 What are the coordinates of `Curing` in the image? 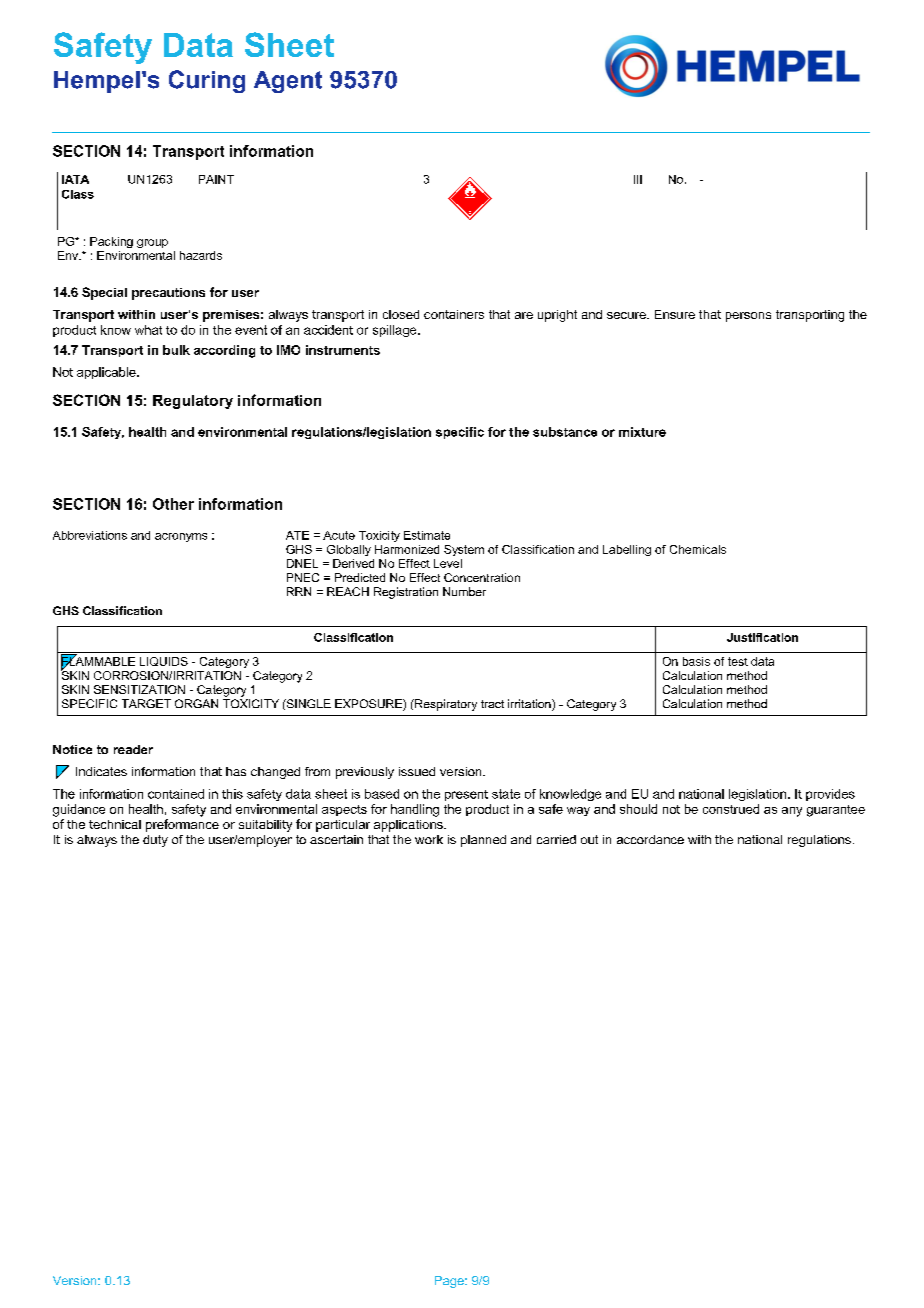 It's located at (207, 81).
